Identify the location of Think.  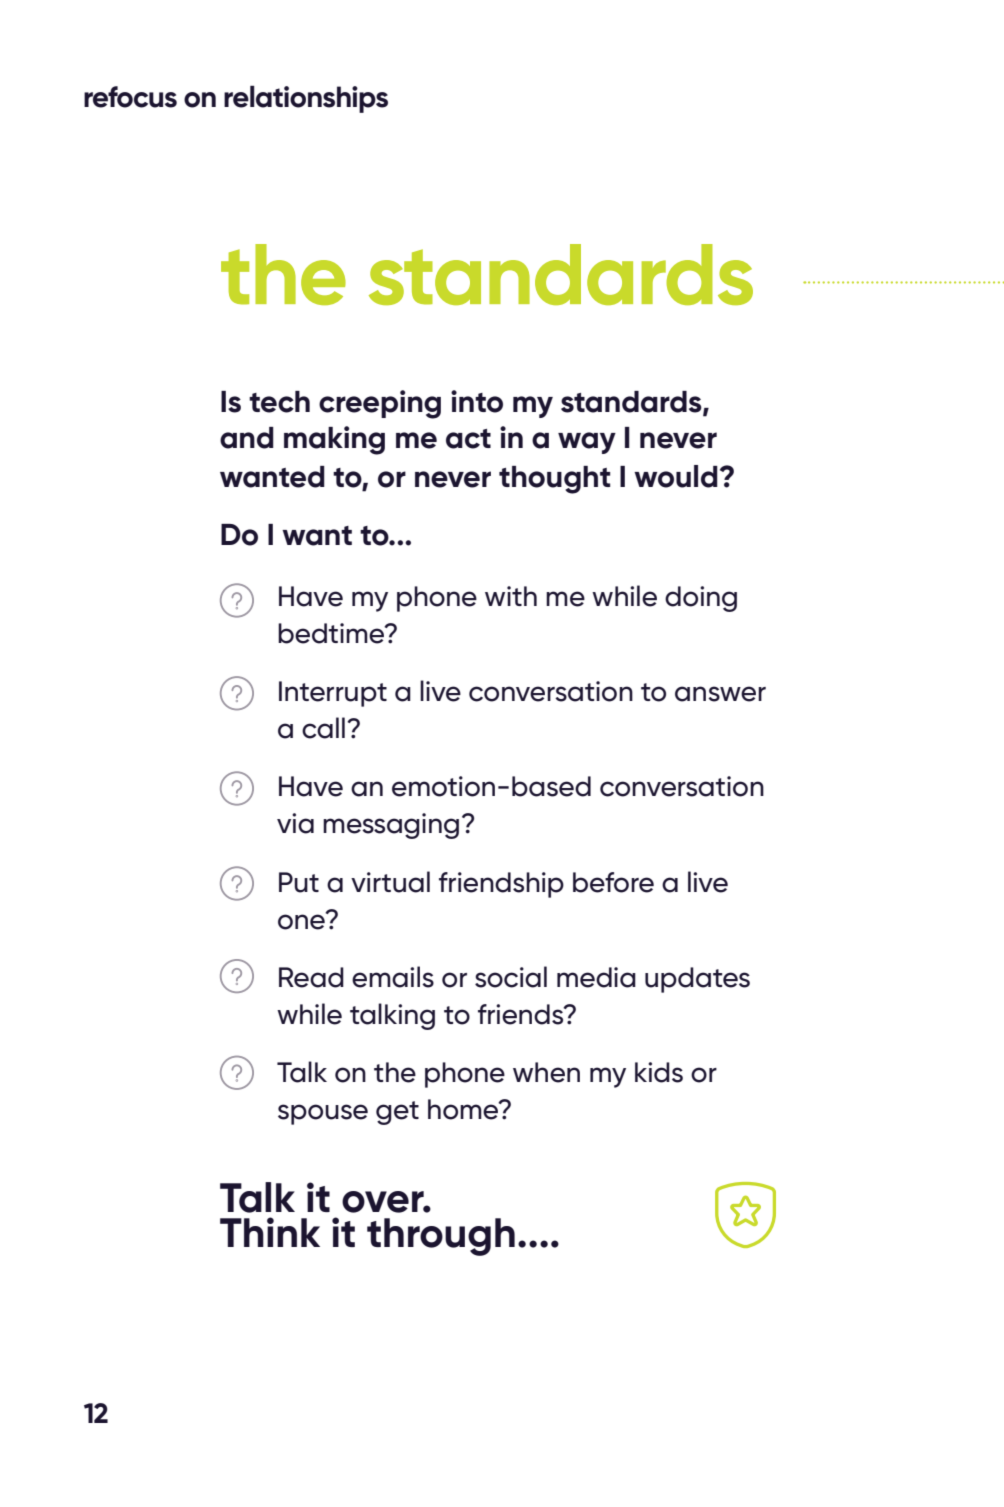
(270, 1232).
